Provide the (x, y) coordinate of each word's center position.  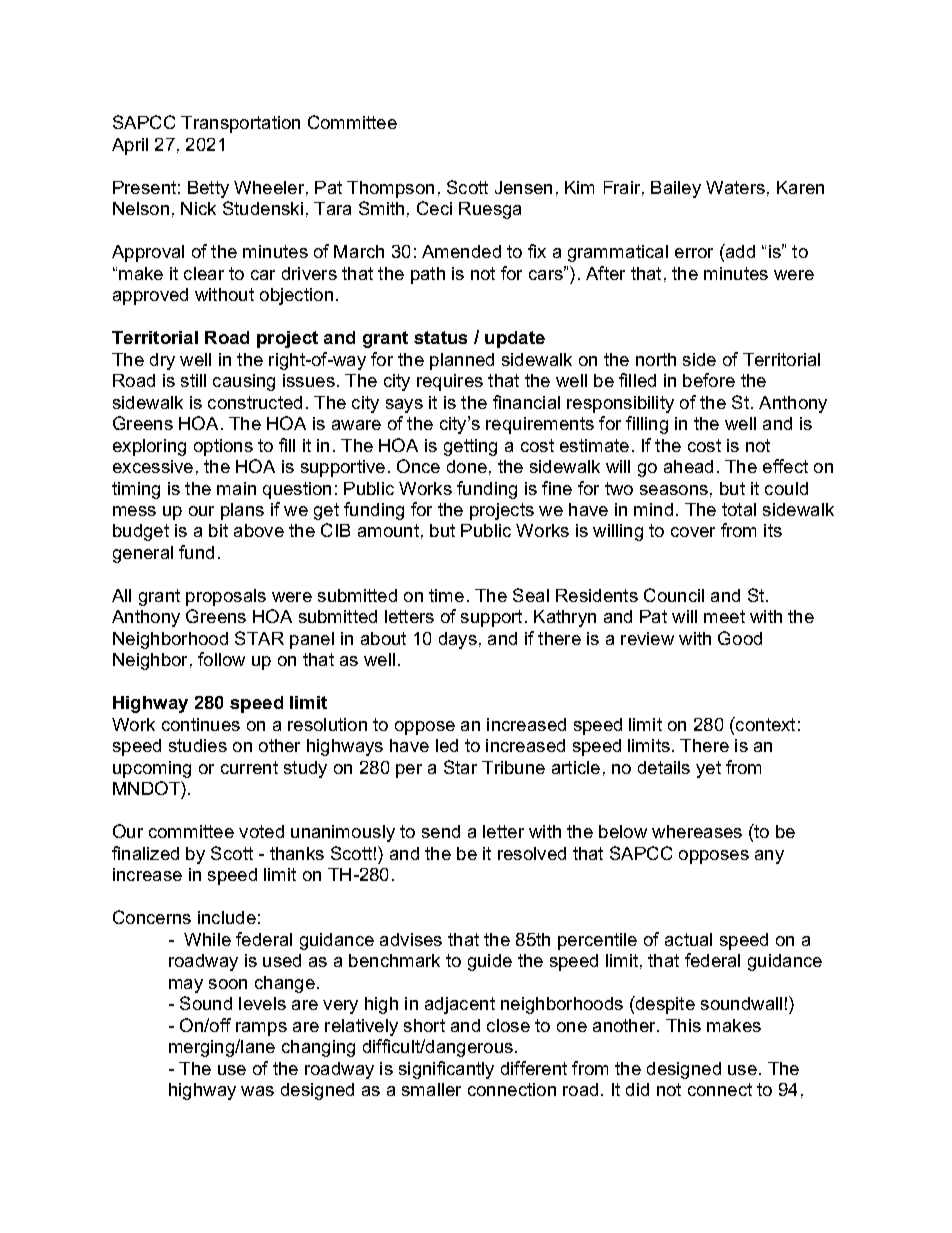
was (257, 1091)
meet (724, 616)
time (446, 595)
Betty (208, 189)
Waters (735, 187)
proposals (226, 597)
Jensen (523, 187)
